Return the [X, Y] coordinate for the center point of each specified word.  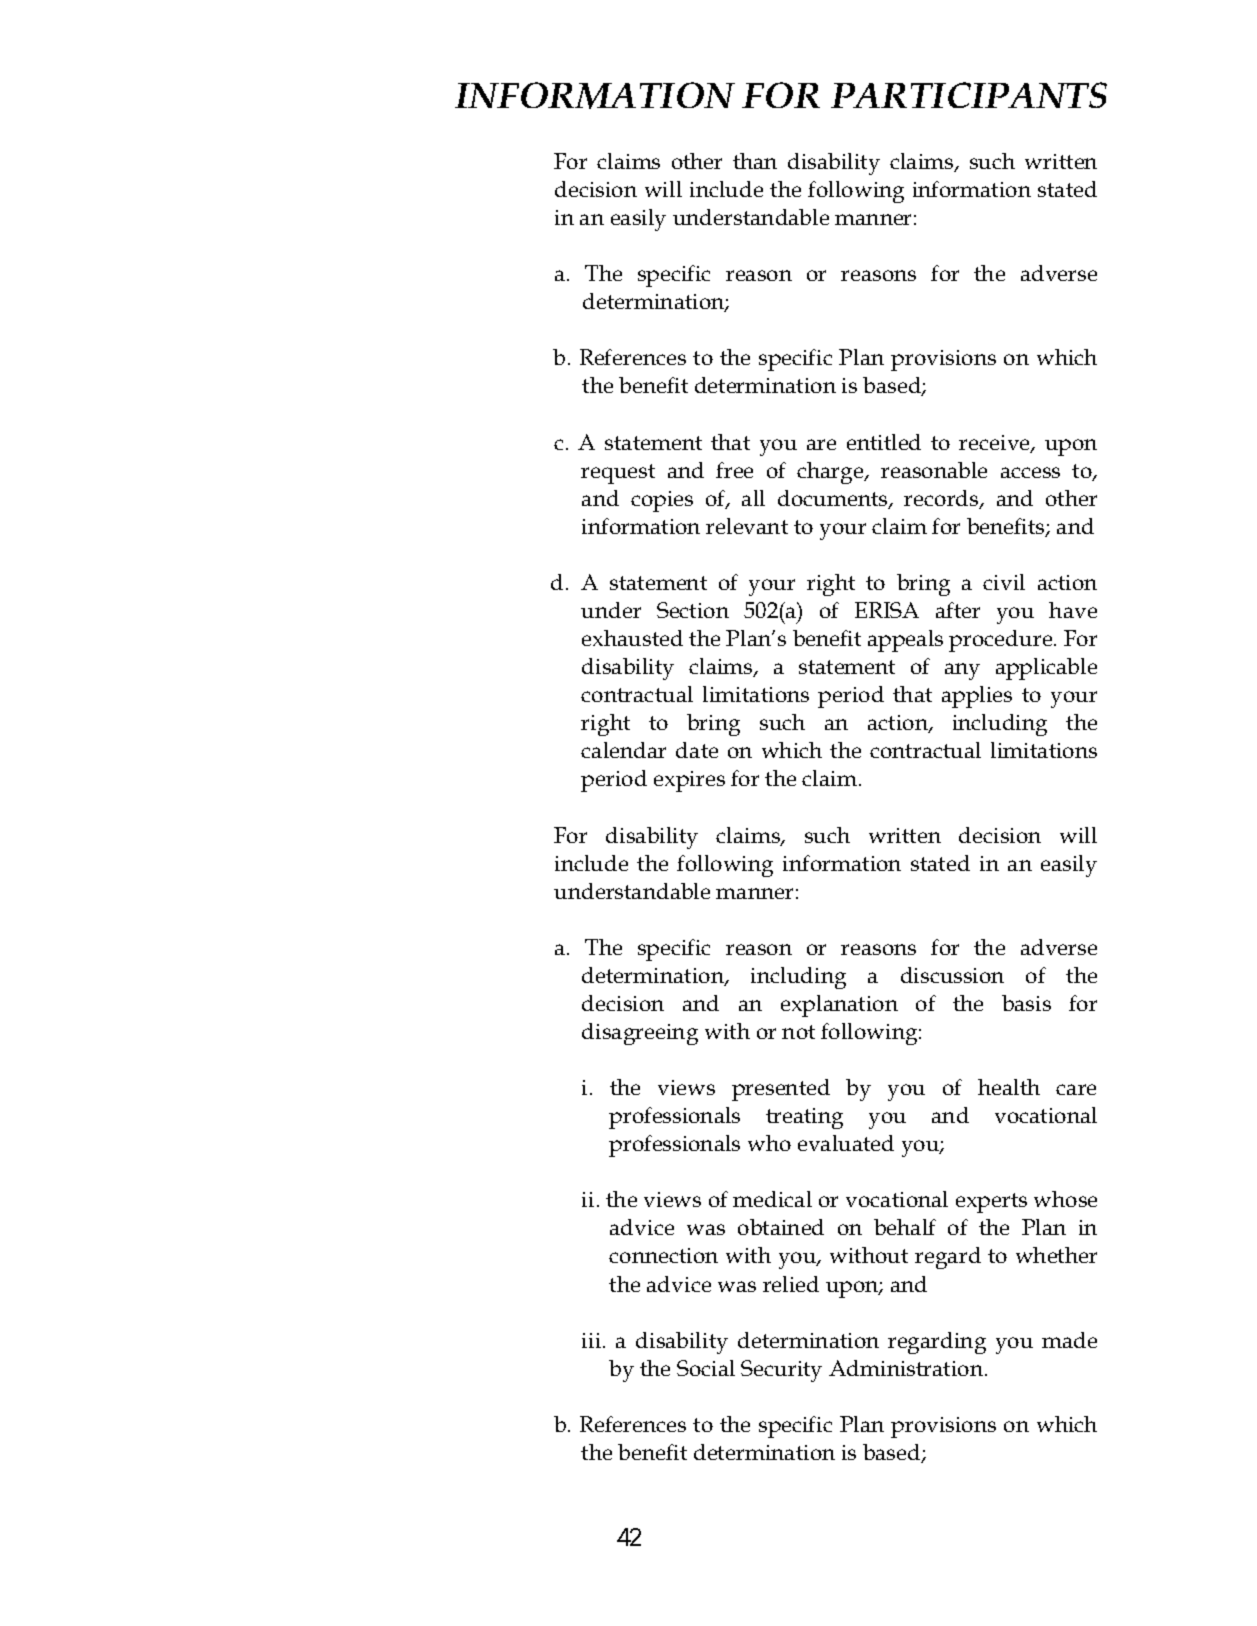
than [755, 161]
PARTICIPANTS [969, 95]
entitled [884, 442]
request [618, 474]
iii [593, 1340]
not [798, 1032]
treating [804, 1118]
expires [689, 781]
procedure [1002, 641]
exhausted [632, 638]
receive [995, 444]
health [1009, 1087]
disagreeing [640, 1034]
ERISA [887, 610]
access [1030, 472]
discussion [952, 975]
